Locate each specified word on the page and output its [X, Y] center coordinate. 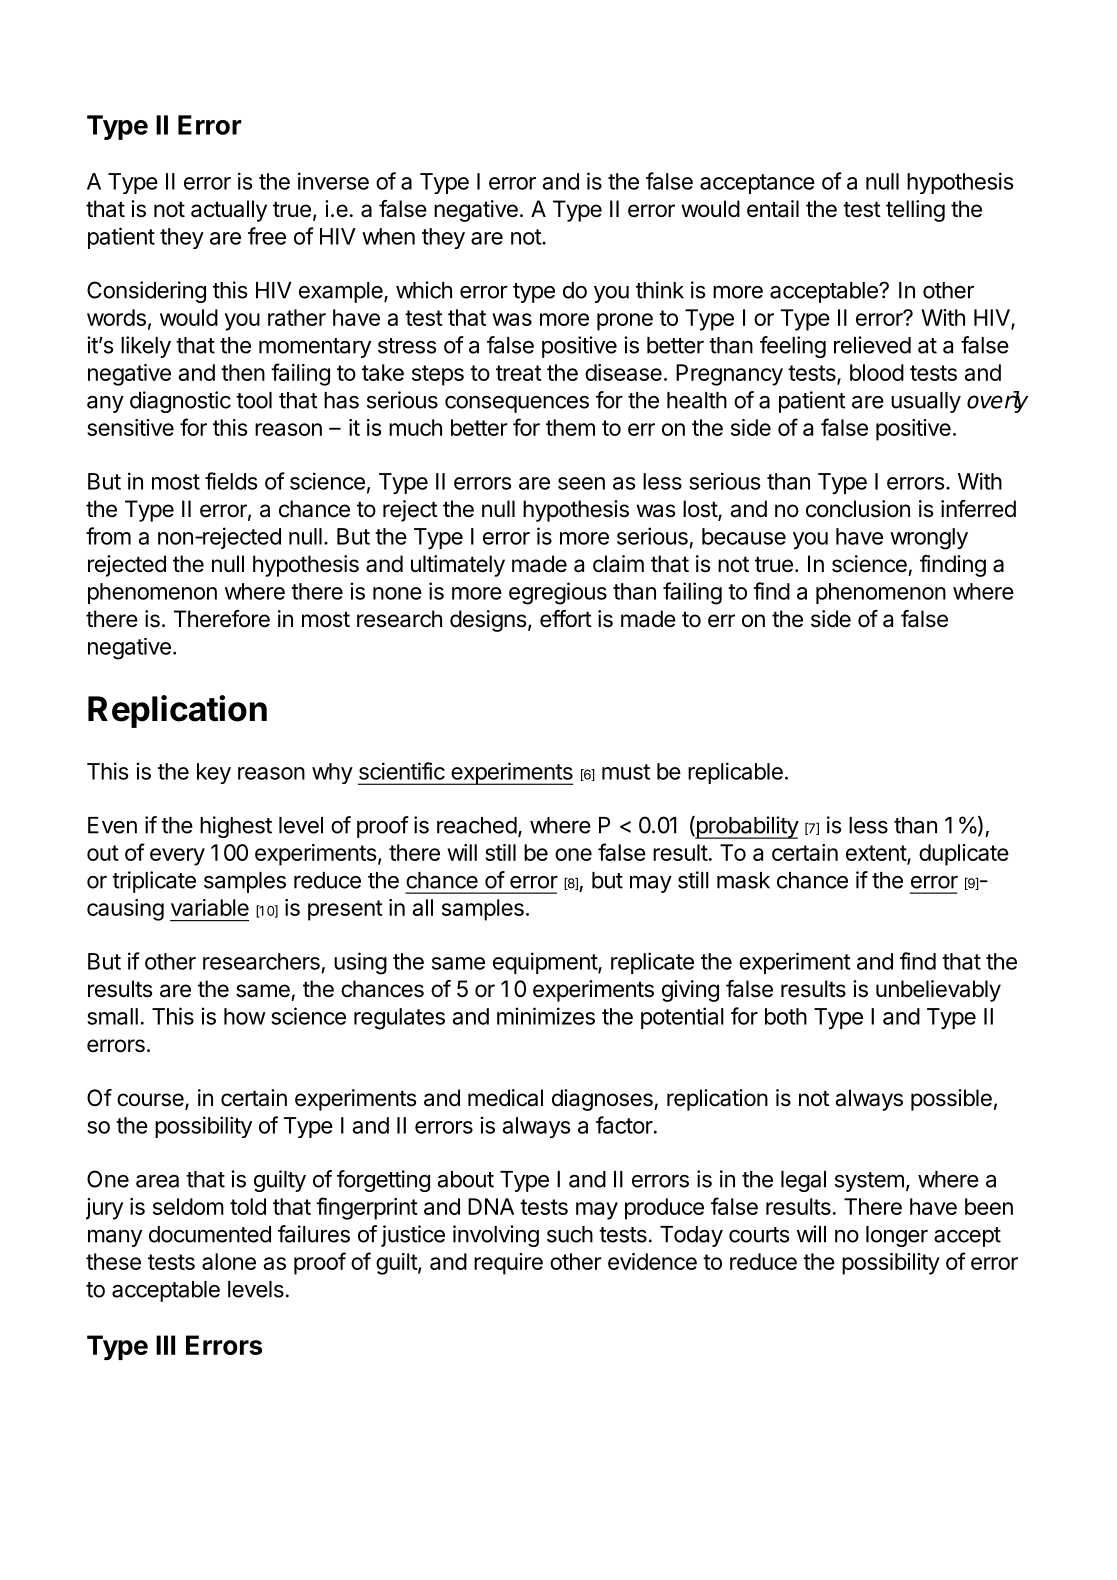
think [660, 290]
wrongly [929, 539]
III [165, 1345]
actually [229, 211]
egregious [558, 593]
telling [915, 211]
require [508, 1264]
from [108, 536]
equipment [546, 963]
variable [210, 907]
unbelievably [938, 991]
